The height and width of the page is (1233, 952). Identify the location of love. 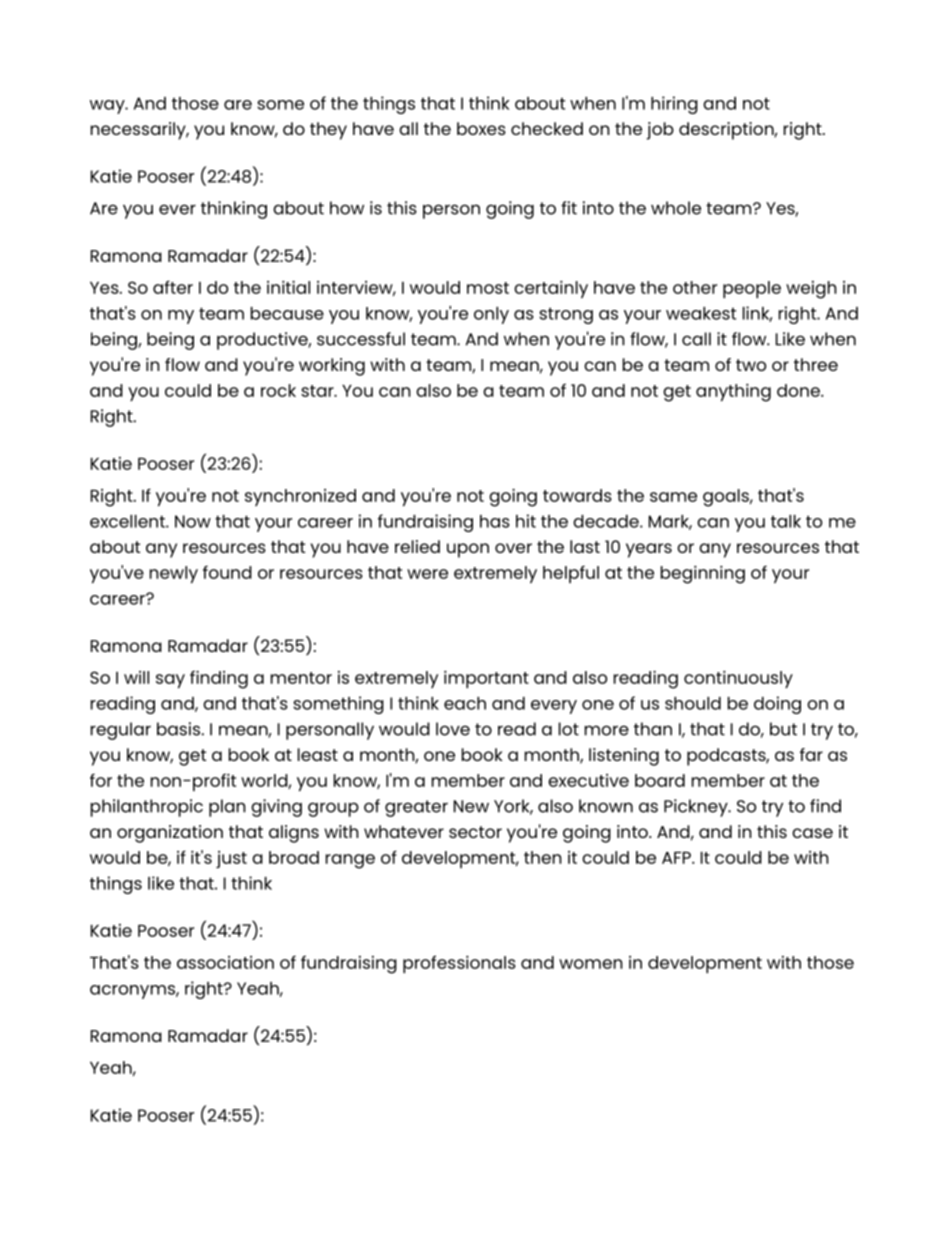
(453, 729).
